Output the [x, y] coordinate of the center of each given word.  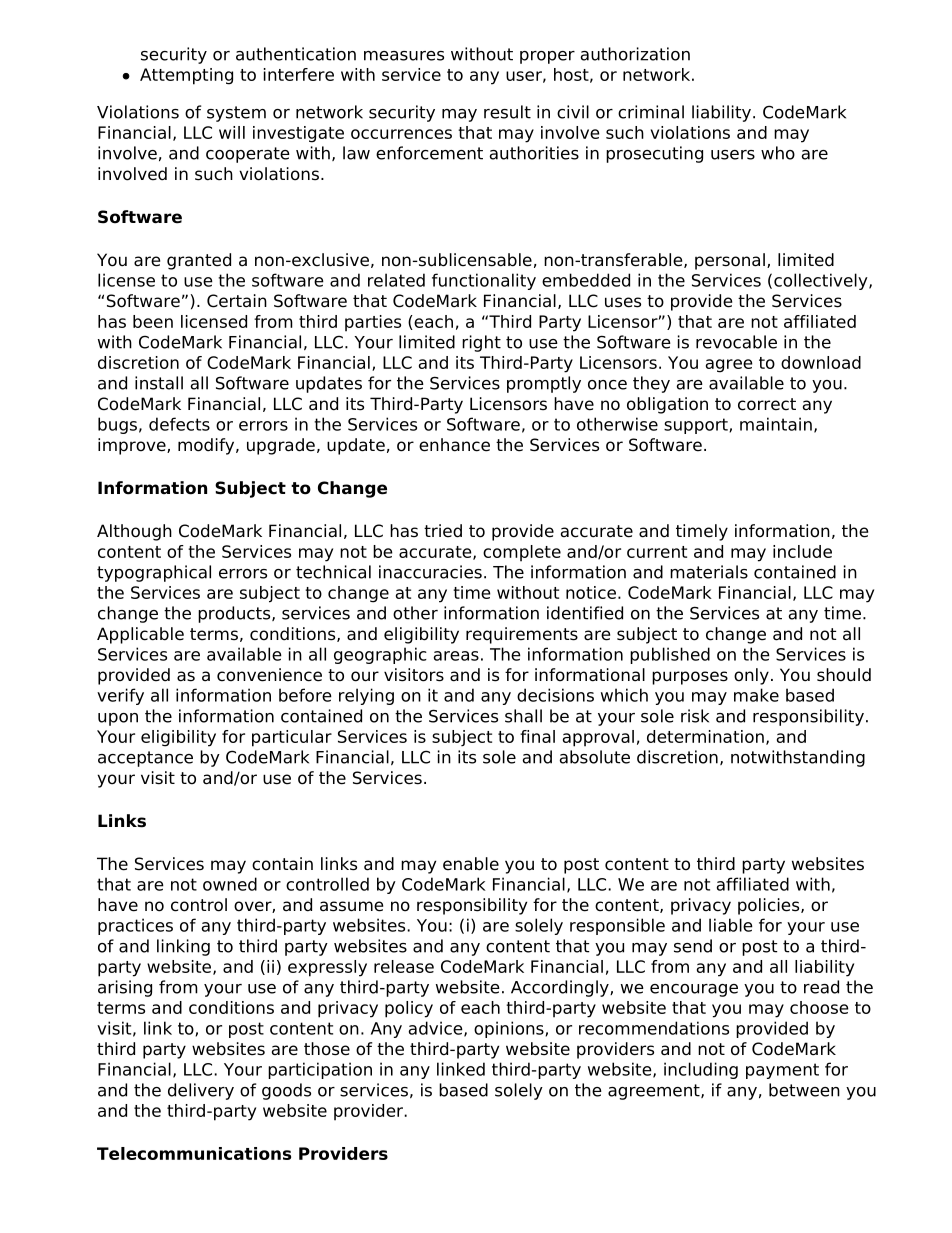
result [507, 112]
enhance [454, 445]
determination [705, 736]
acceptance [145, 759]
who [778, 153]
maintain [776, 424]
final [537, 736]
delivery [201, 1091]
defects [179, 424]
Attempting [186, 76]
